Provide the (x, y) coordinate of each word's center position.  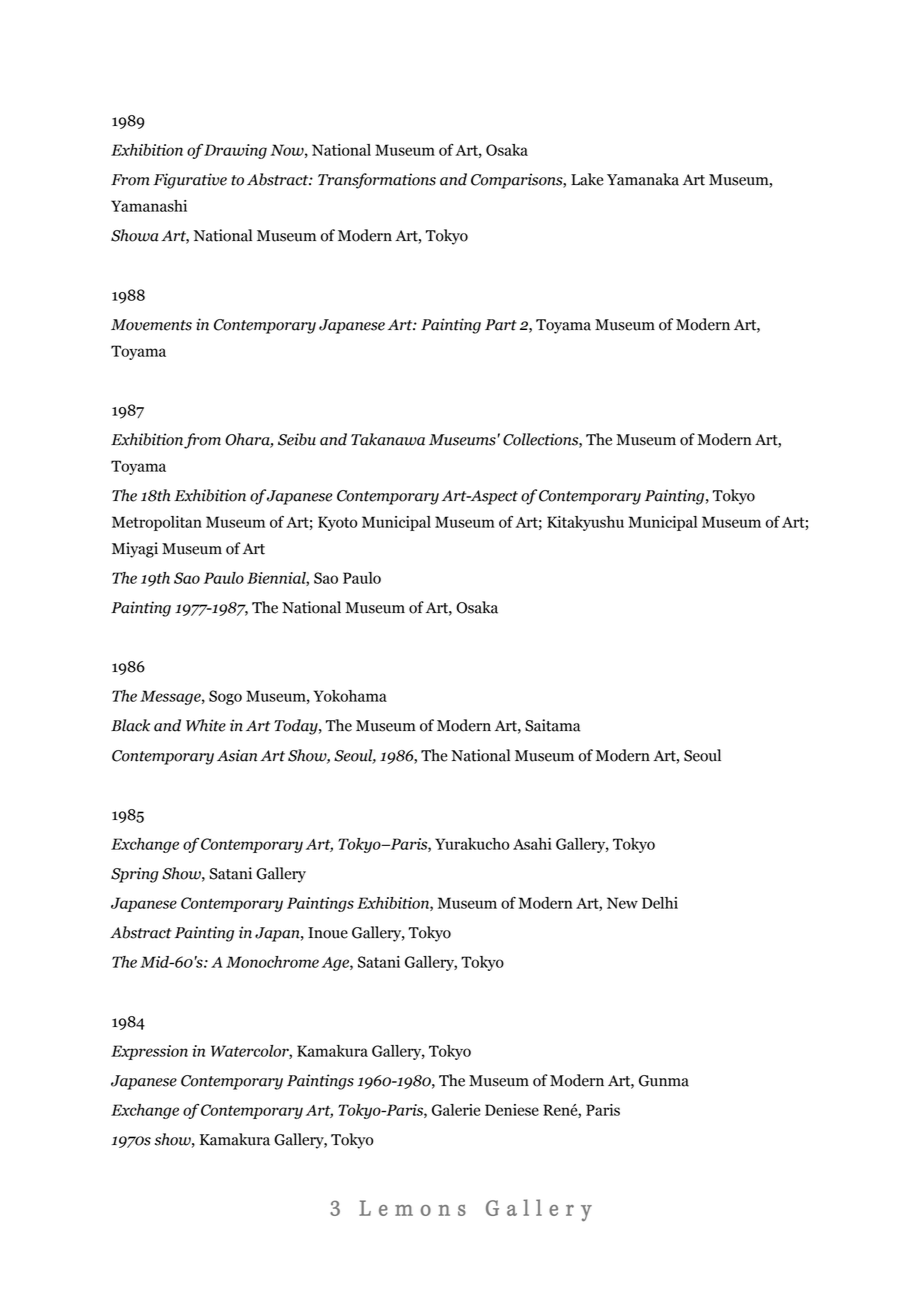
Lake (587, 179)
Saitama (552, 725)
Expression (149, 1052)
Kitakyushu (585, 523)
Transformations (377, 181)
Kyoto (338, 523)
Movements (151, 325)
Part (501, 325)
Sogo (225, 697)
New (622, 903)
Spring (135, 875)
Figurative (190, 181)
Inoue (328, 933)
